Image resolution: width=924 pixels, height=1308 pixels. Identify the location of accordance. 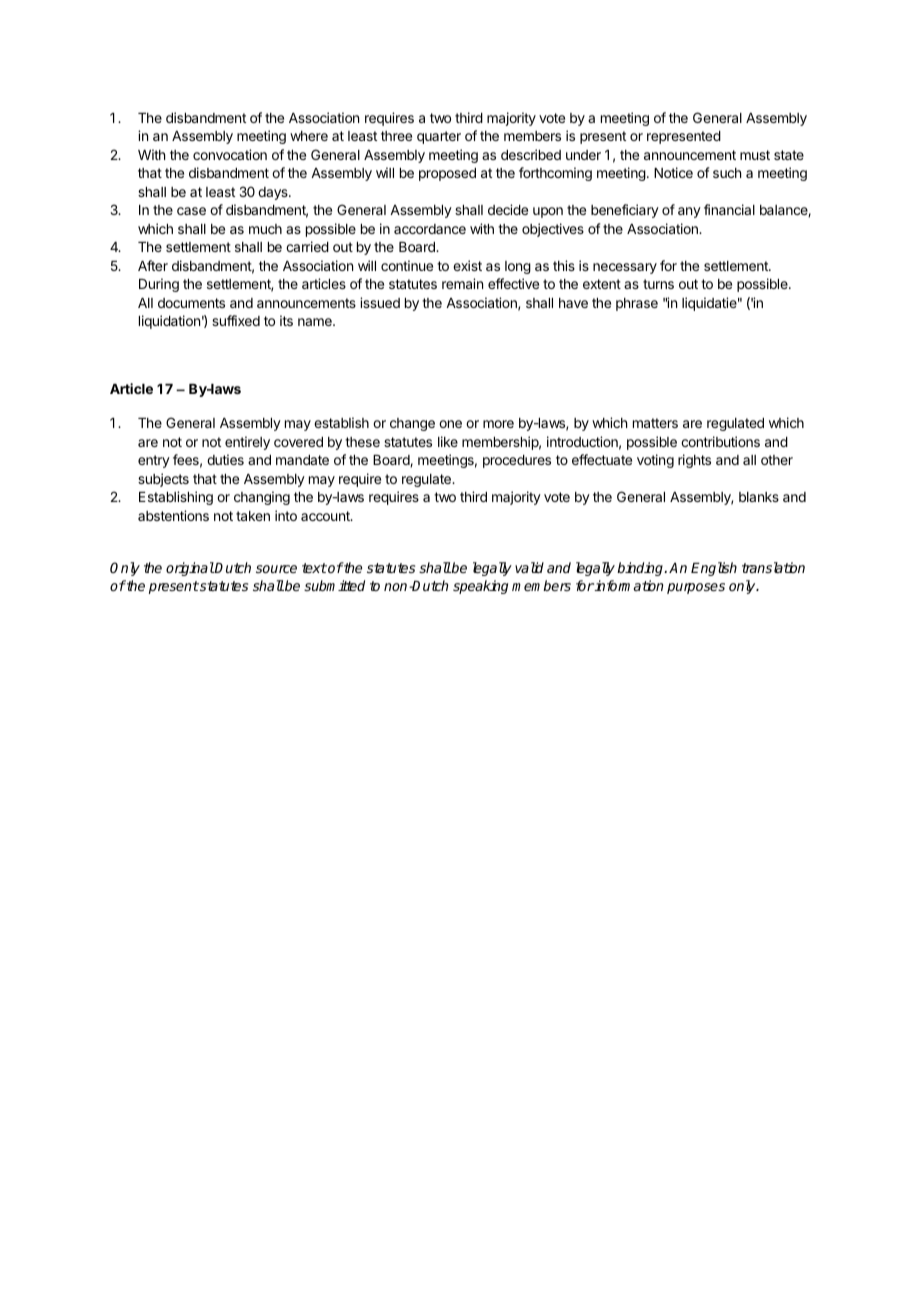
(430, 229).
